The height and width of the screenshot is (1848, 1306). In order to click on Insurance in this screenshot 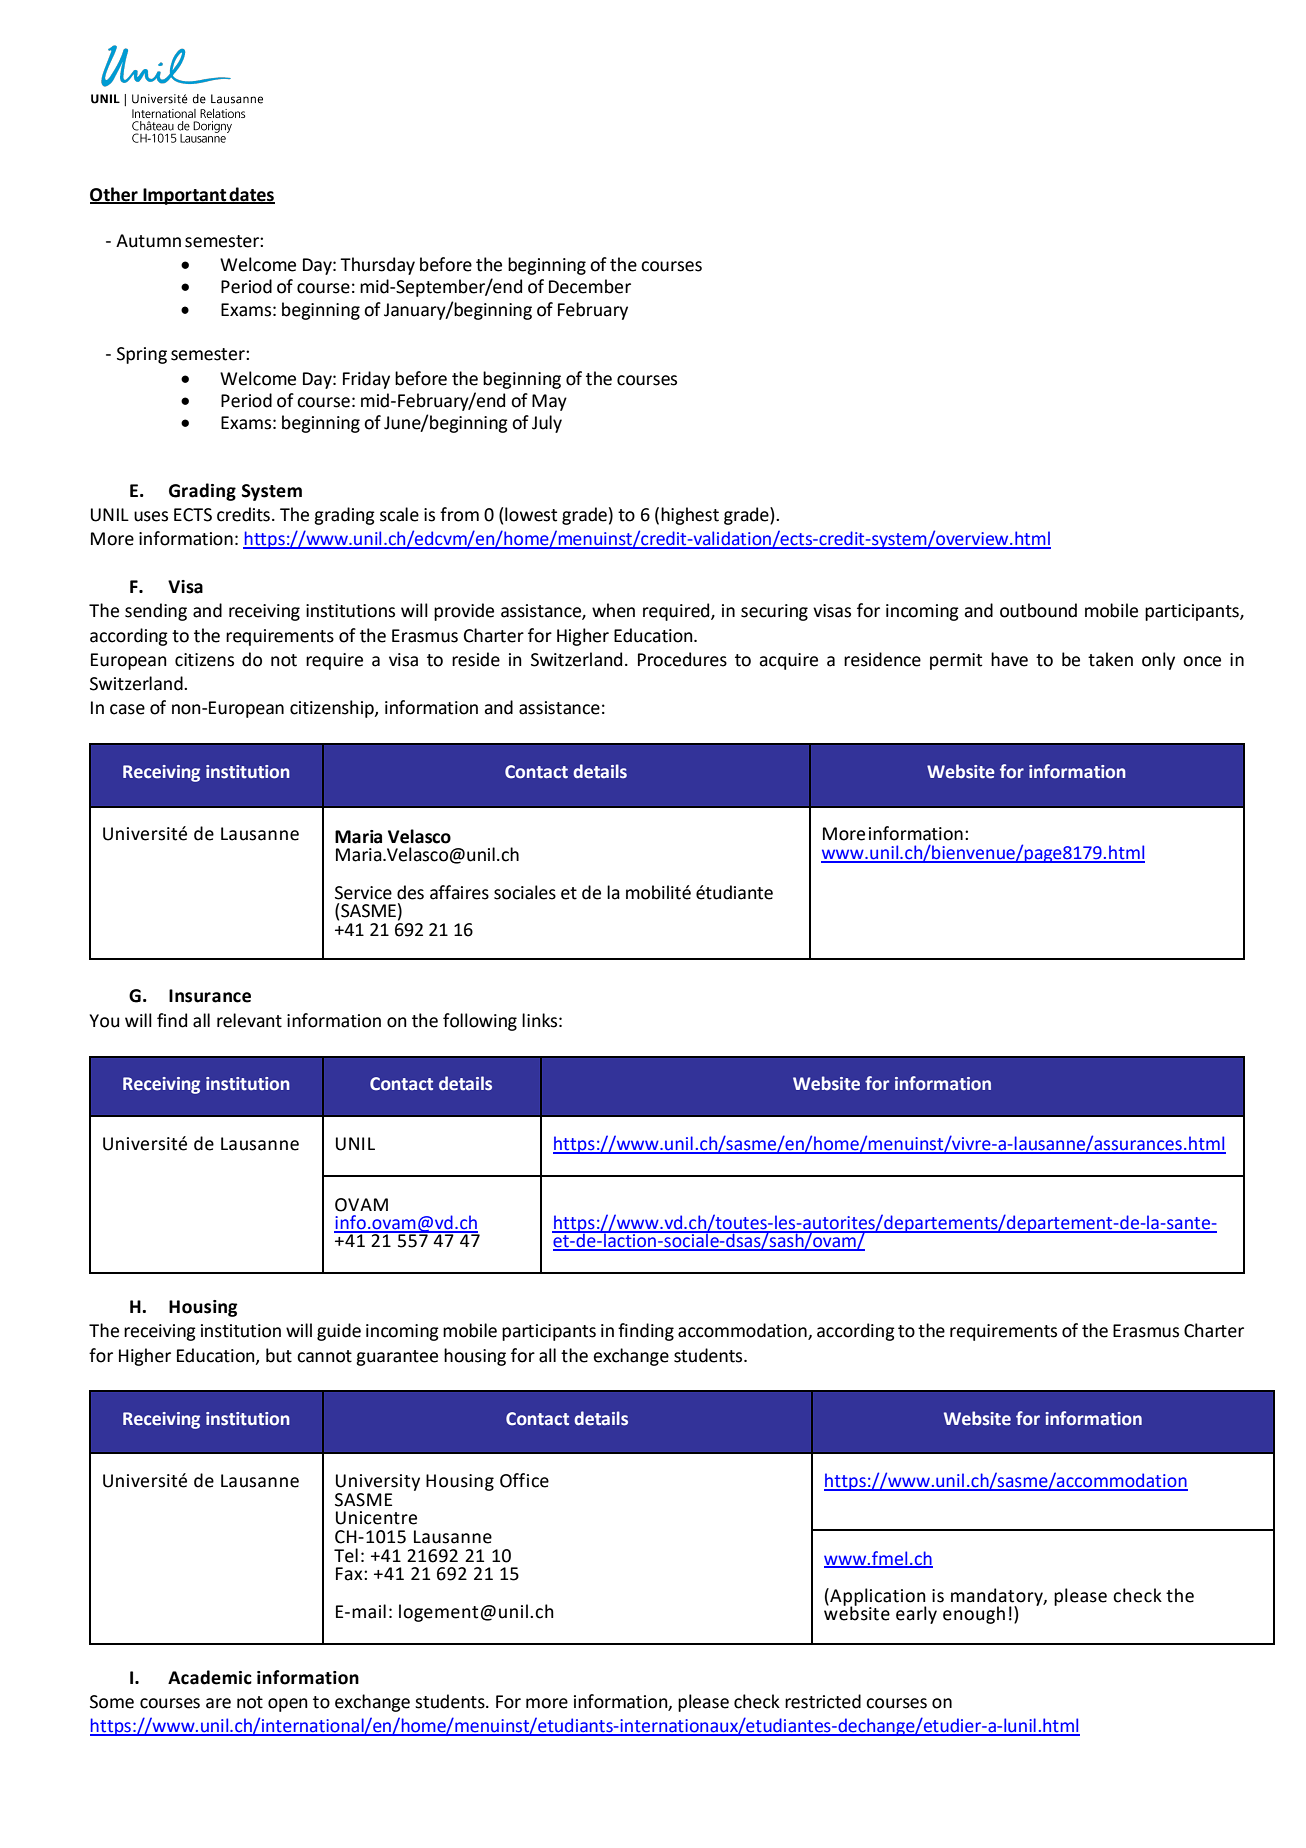, I will do `click(210, 996)`.
